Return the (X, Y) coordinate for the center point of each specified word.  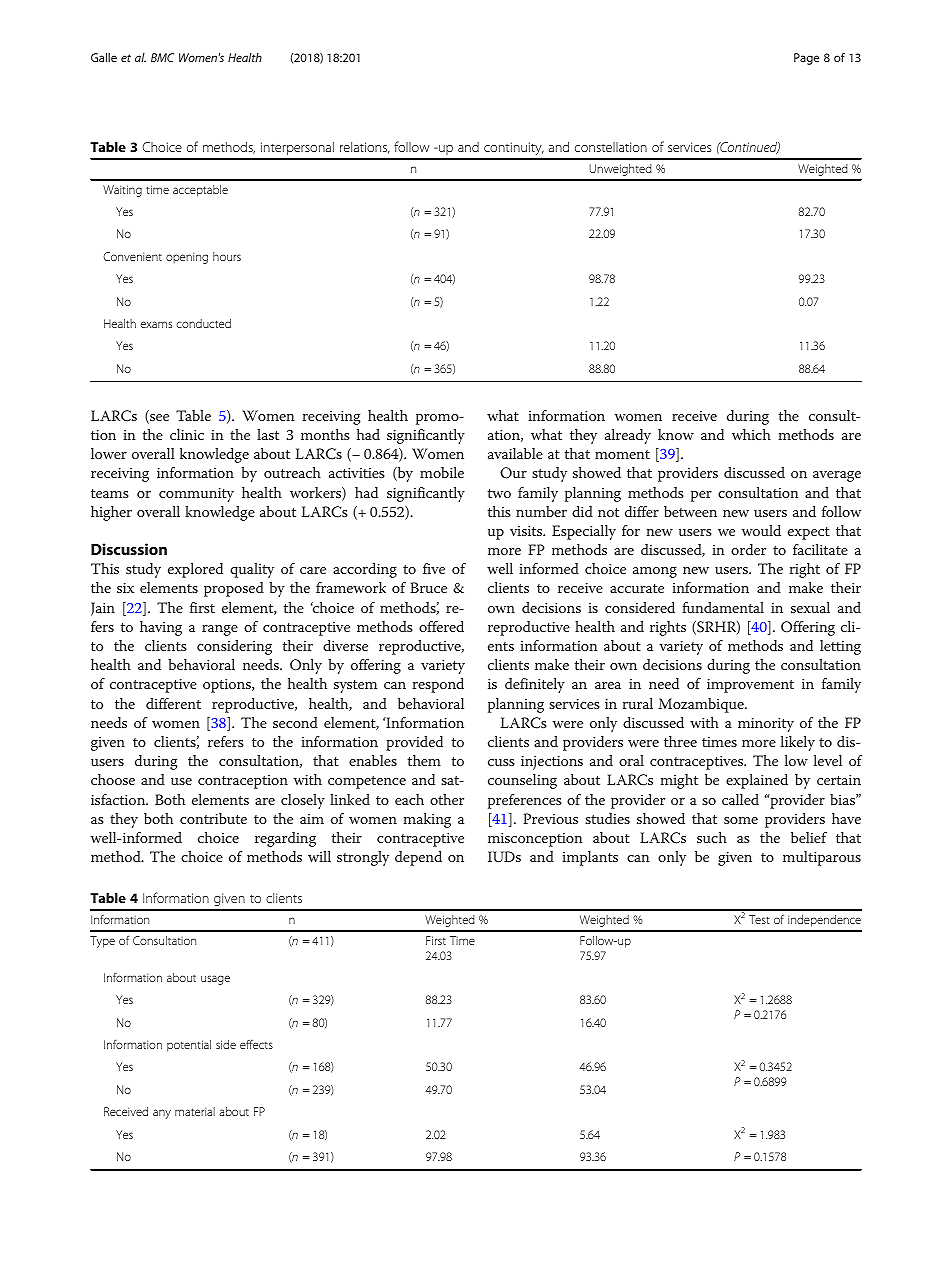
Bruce (428, 587)
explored (195, 570)
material (195, 1111)
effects (256, 1044)
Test (759, 919)
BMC (162, 57)
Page (806, 59)
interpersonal (297, 148)
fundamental (723, 607)
